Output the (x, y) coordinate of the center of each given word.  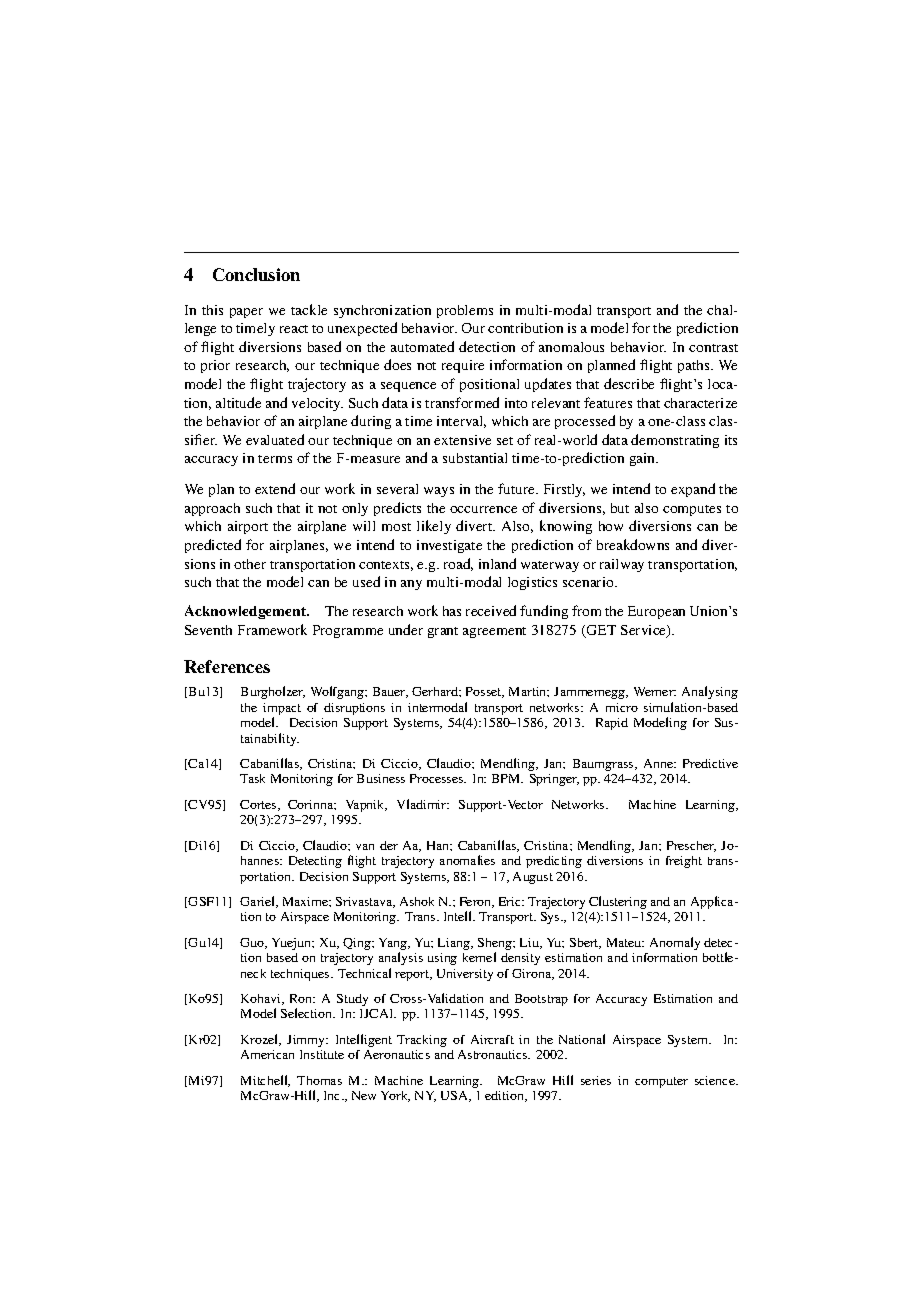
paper (246, 313)
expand (693, 490)
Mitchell (265, 1081)
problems (465, 311)
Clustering (618, 902)
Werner (655, 691)
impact (282, 710)
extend (275, 488)
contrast (713, 348)
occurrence (483, 509)
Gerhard (436, 691)
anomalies (467, 860)
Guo (253, 943)
